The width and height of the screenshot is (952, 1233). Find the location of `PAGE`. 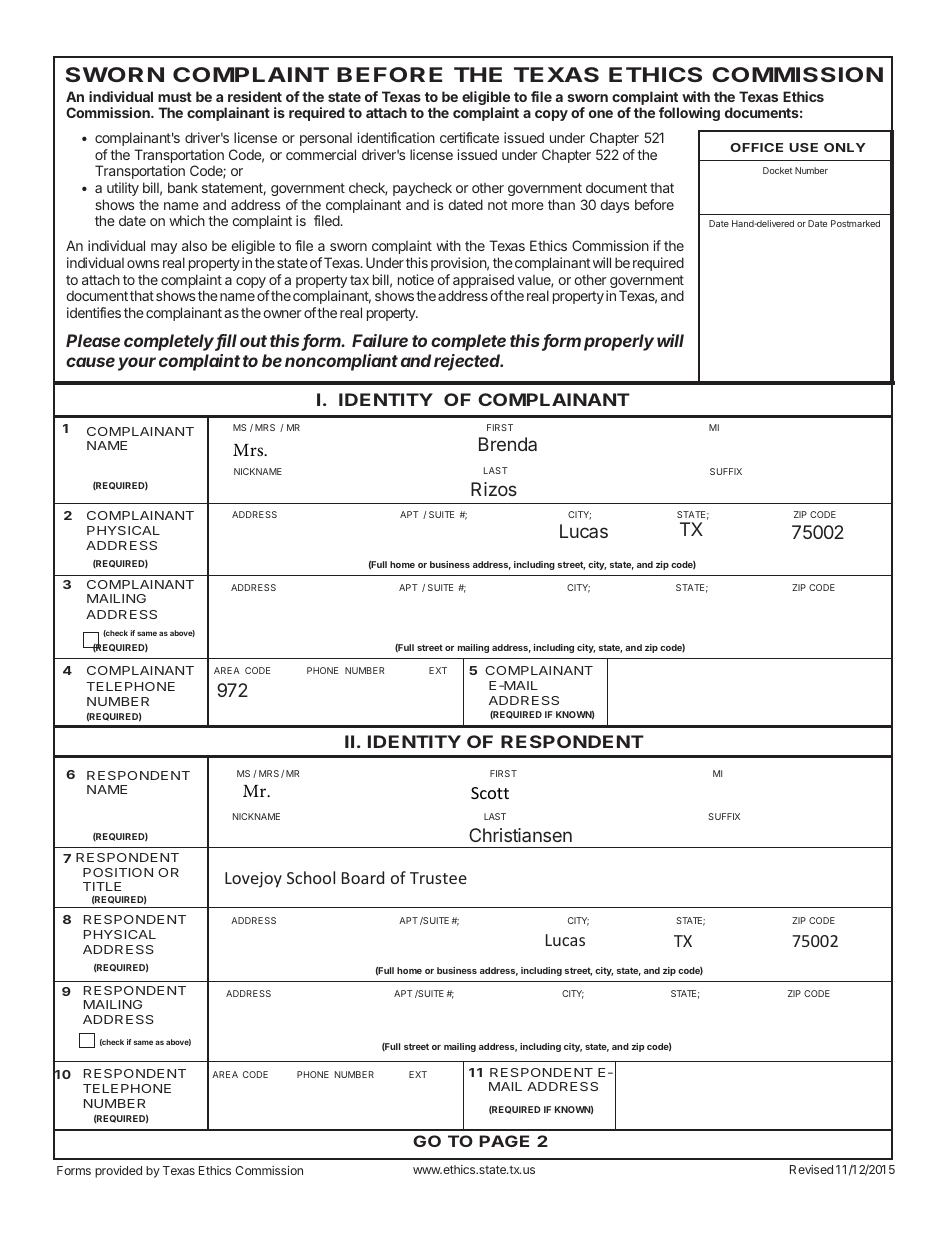

PAGE is located at coordinates (504, 1141).
